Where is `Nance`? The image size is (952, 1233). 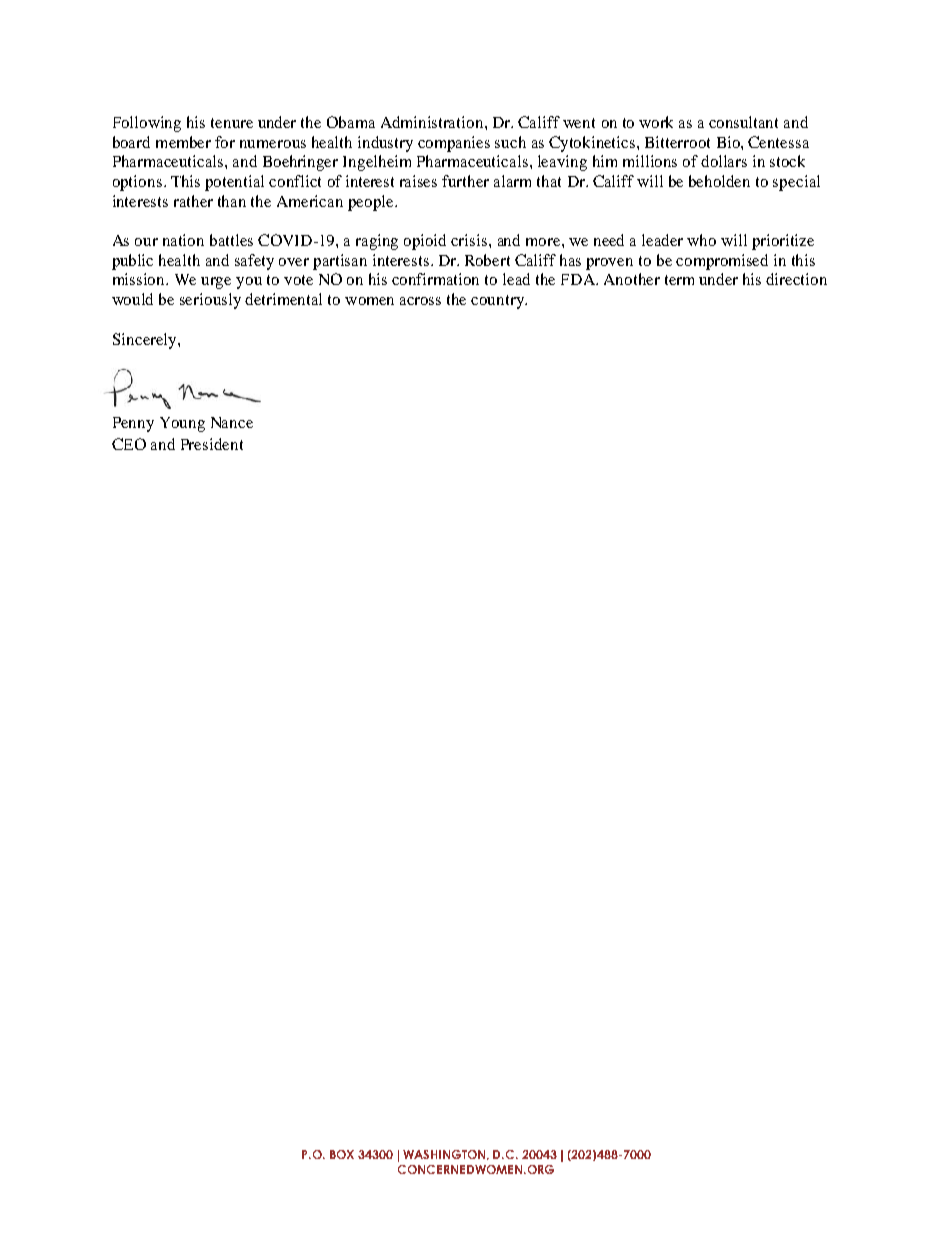 Nance is located at coordinates (232, 422).
